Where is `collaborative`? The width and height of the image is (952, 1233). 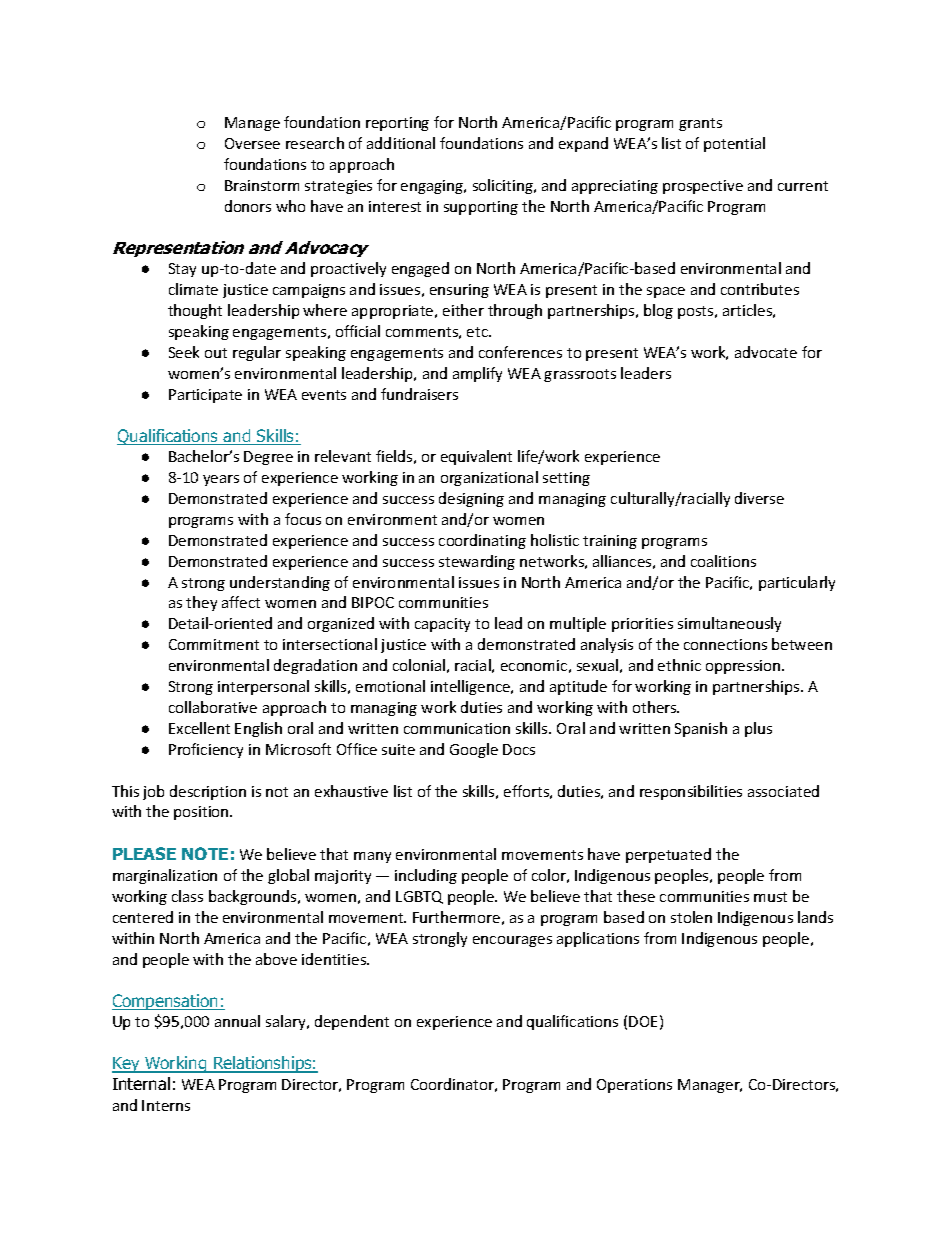
collaborative is located at coordinates (213, 707).
